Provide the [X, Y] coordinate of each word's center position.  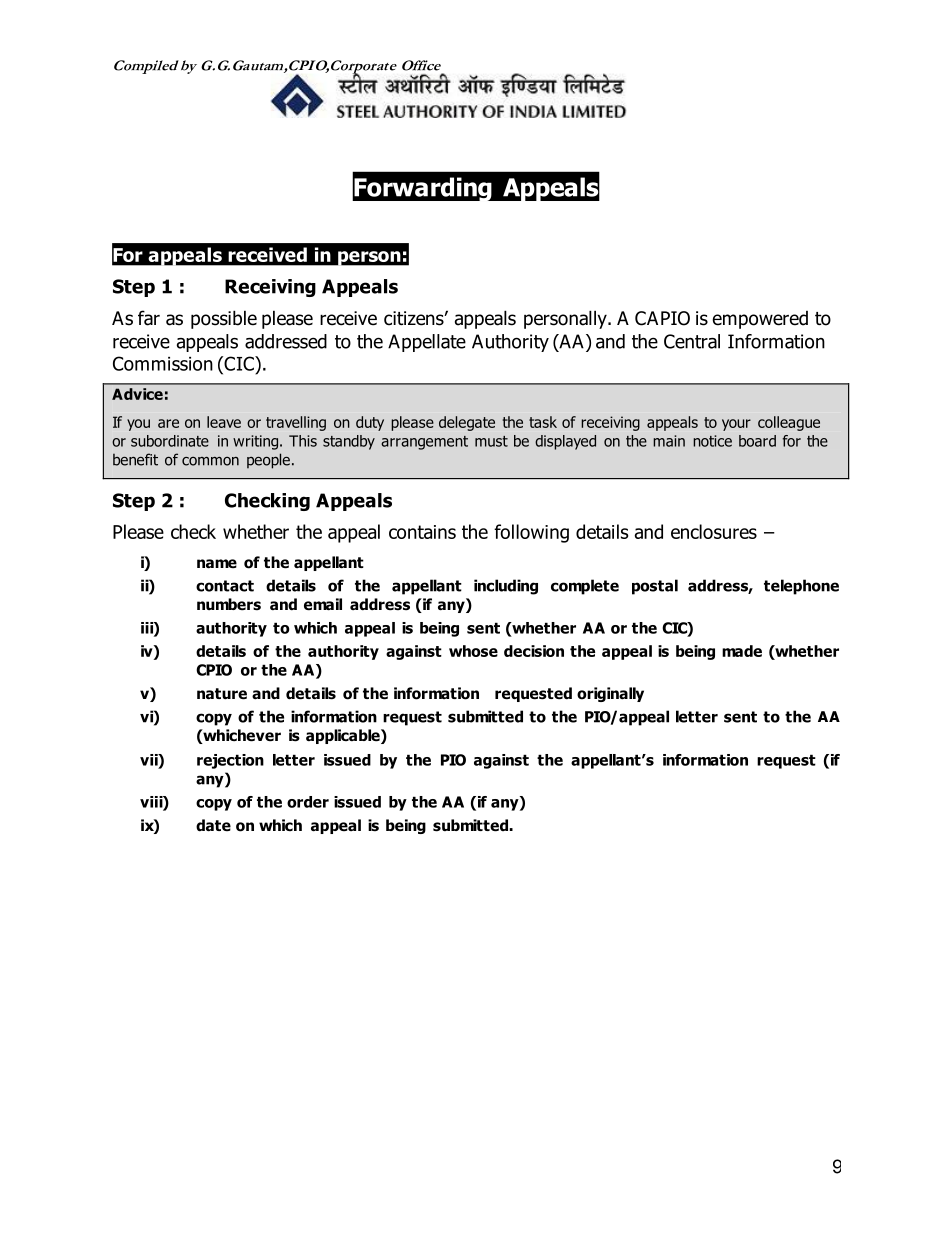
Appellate [427, 343]
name [217, 564]
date [213, 825]
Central [692, 341]
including [506, 587]
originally [610, 694]
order [308, 802]
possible [224, 319]
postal [655, 587]
